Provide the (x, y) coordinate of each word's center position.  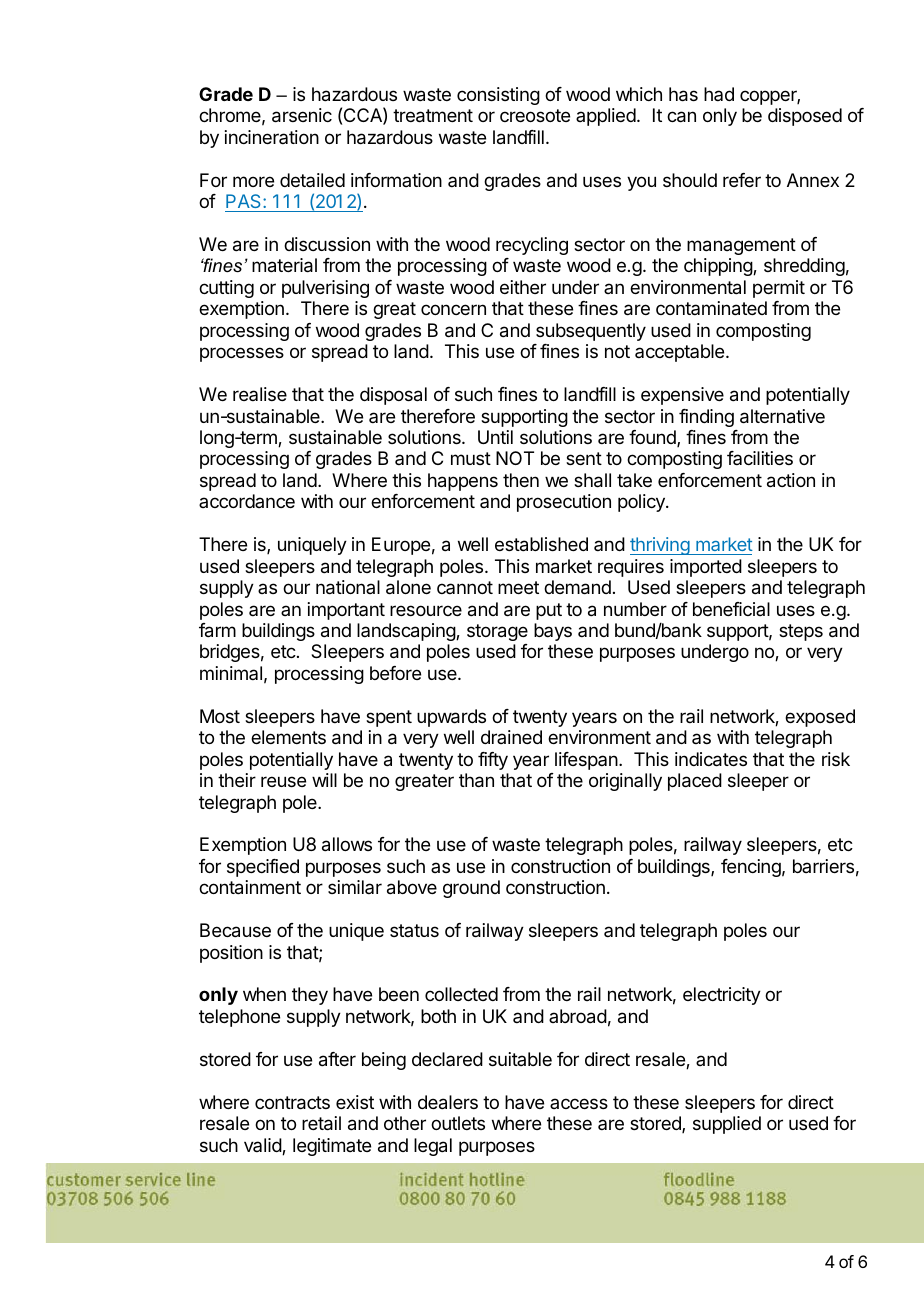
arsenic (302, 115)
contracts (292, 1103)
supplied (727, 1125)
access (579, 1103)
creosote (535, 115)
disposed (805, 117)
